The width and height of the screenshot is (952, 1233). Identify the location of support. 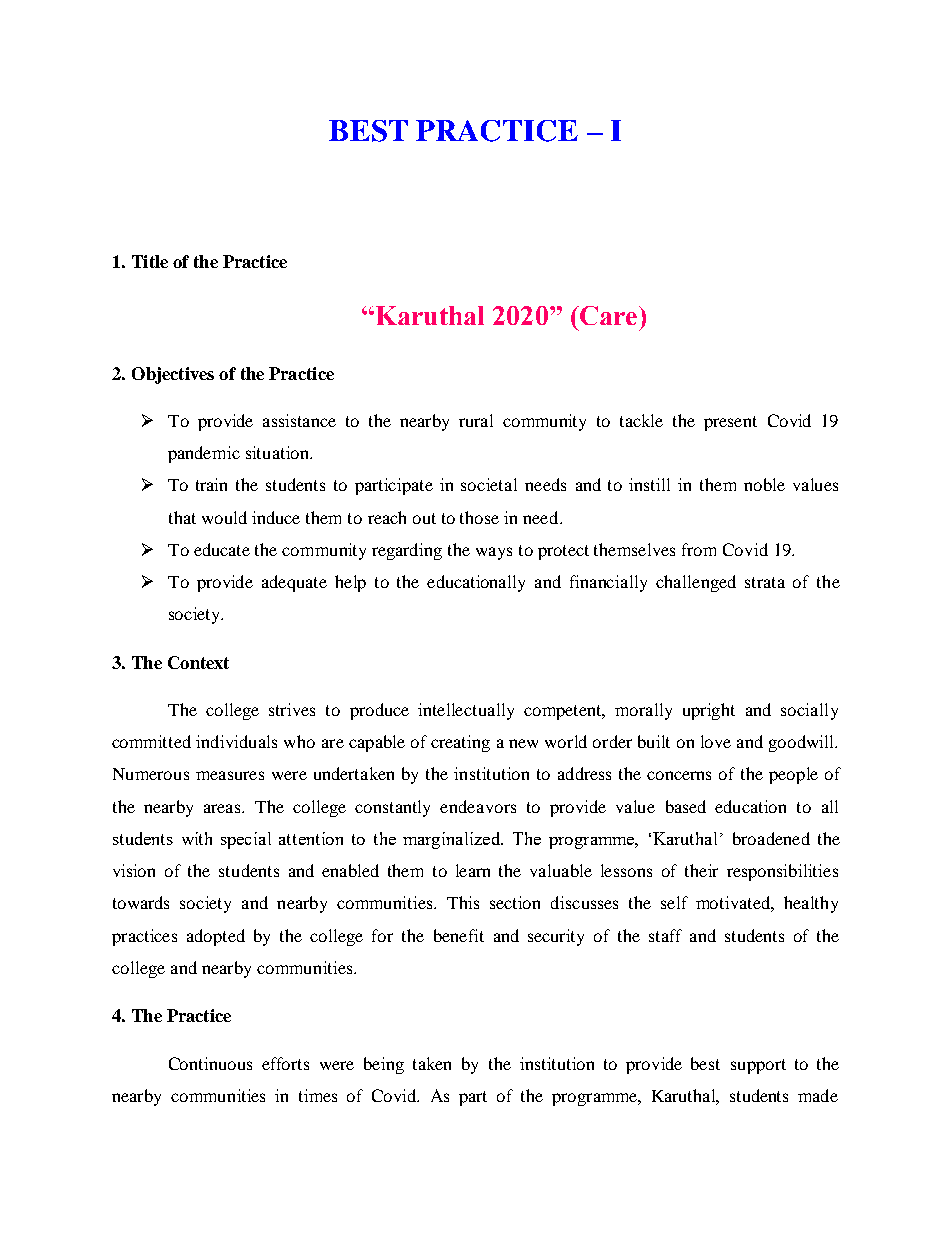
(758, 1066).
